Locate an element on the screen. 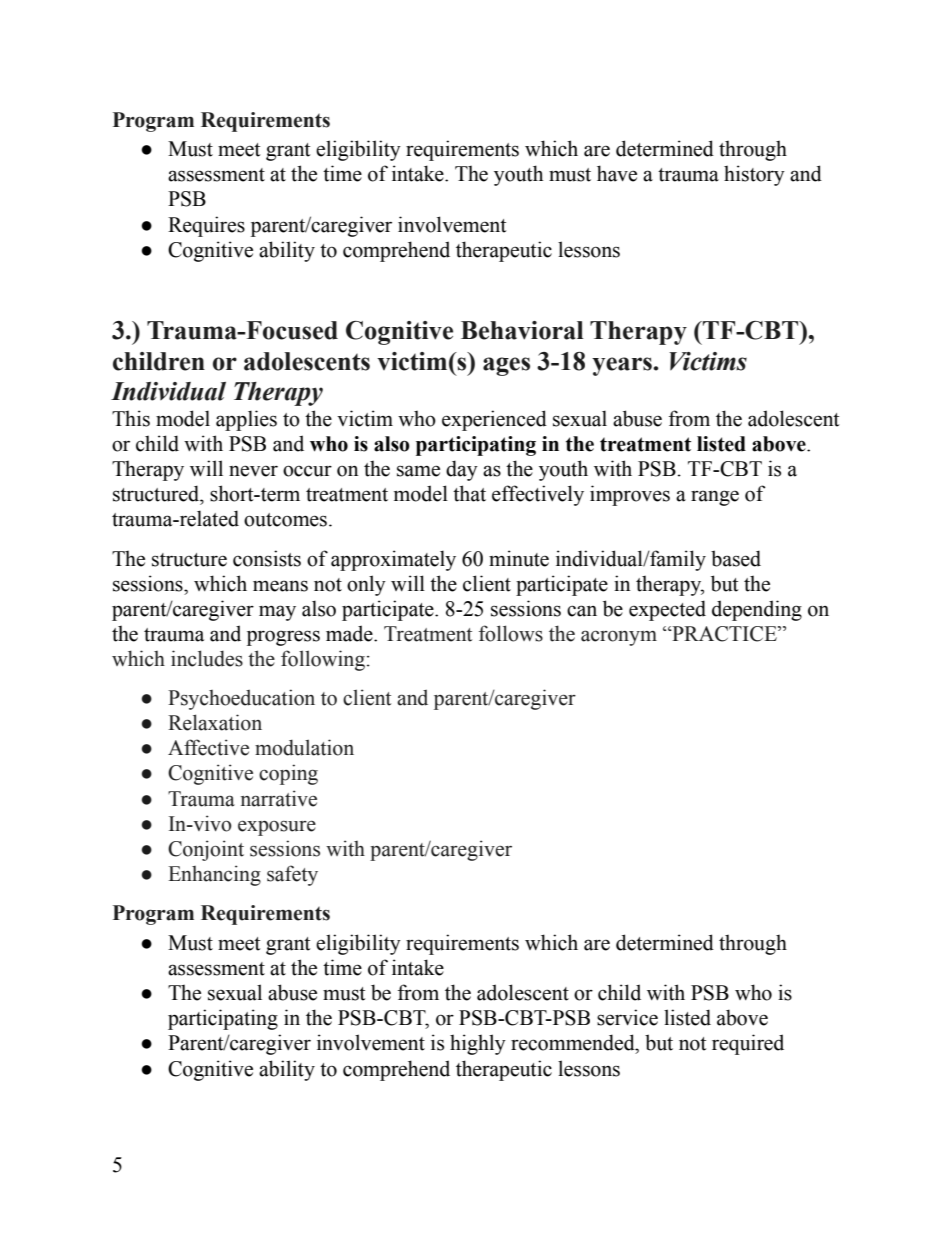 Image resolution: width=952 pixels, height=1233 pixels. expected is located at coordinates (667, 610).
